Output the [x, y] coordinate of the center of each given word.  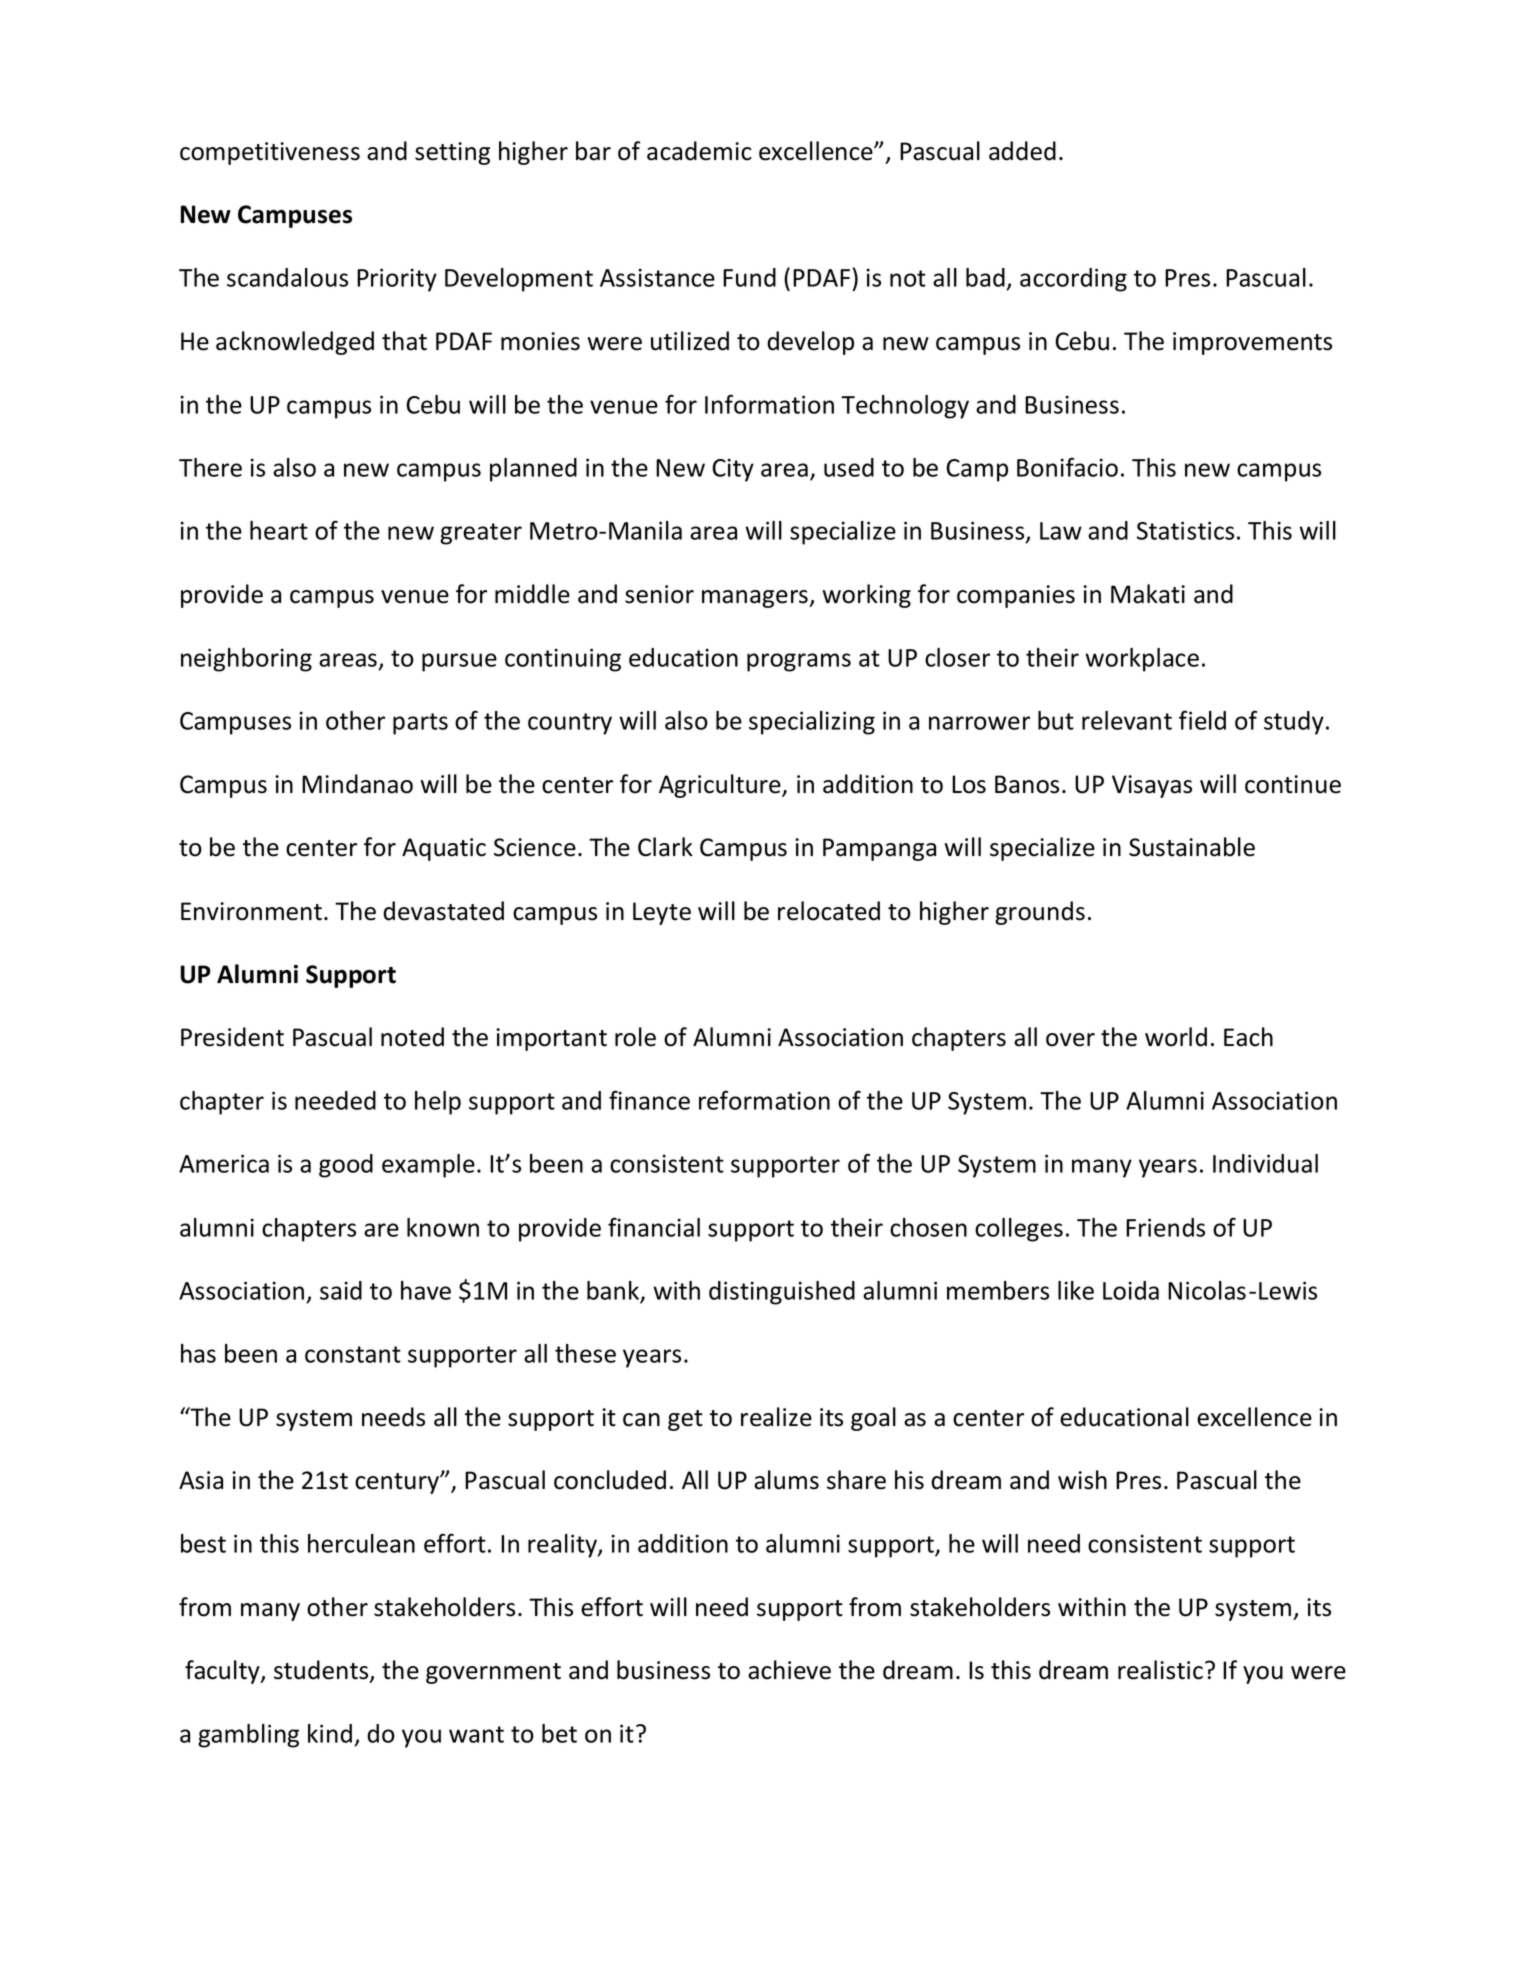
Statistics [1185, 530]
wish [1082, 1480]
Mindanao [357, 784]
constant [353, 1354]
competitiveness [270, 153]
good [346, 1166]
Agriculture [721, 786]
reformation [764, 1100]
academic [699, 151]
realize [776, 1417]
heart [279, 530]
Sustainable [1192, 847]
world [1176, 1037]
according [1073, 280]
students [322, 1671]
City [733, 470]
